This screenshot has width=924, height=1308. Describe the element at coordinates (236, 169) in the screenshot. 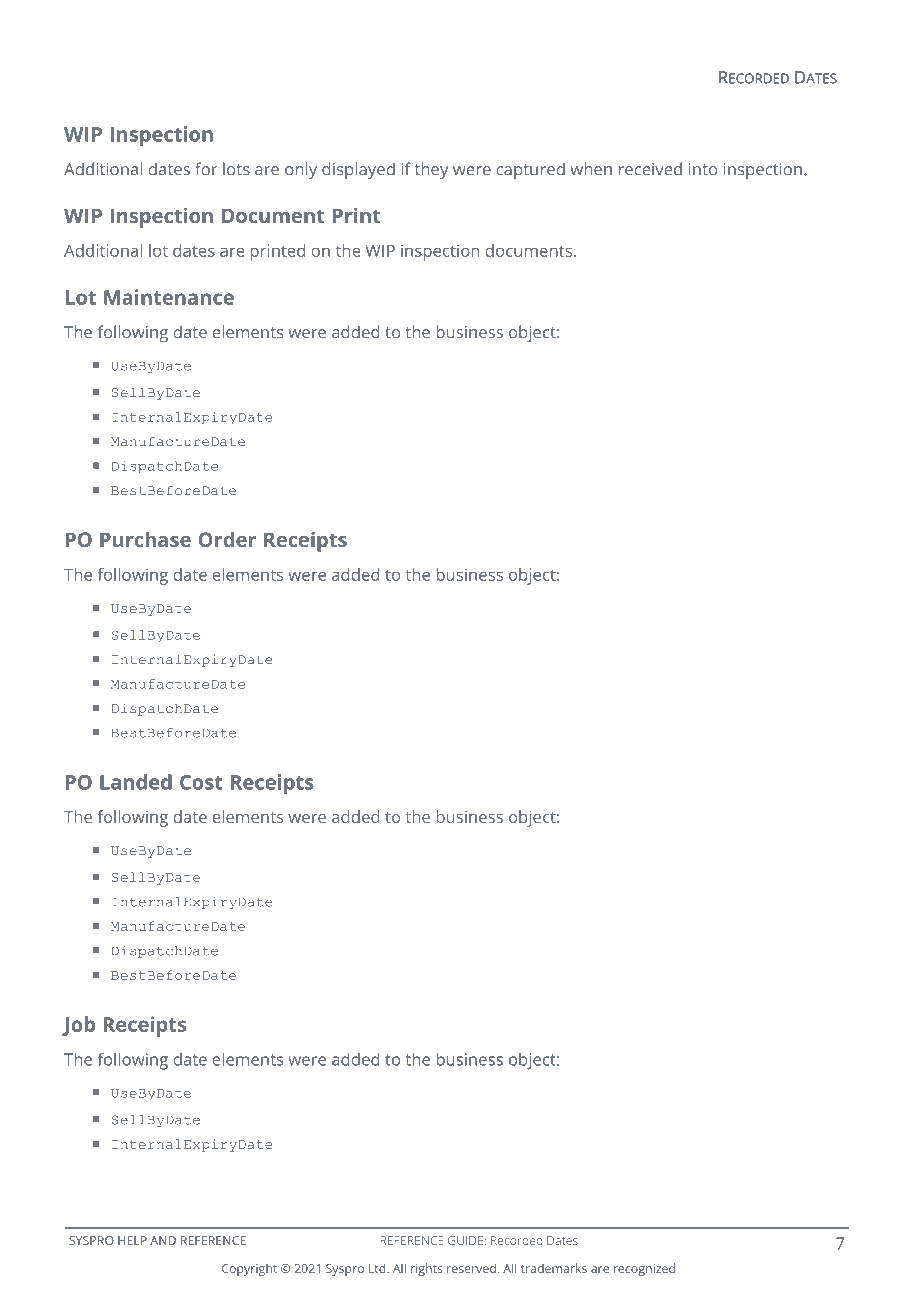

I see `lots` at that location.
